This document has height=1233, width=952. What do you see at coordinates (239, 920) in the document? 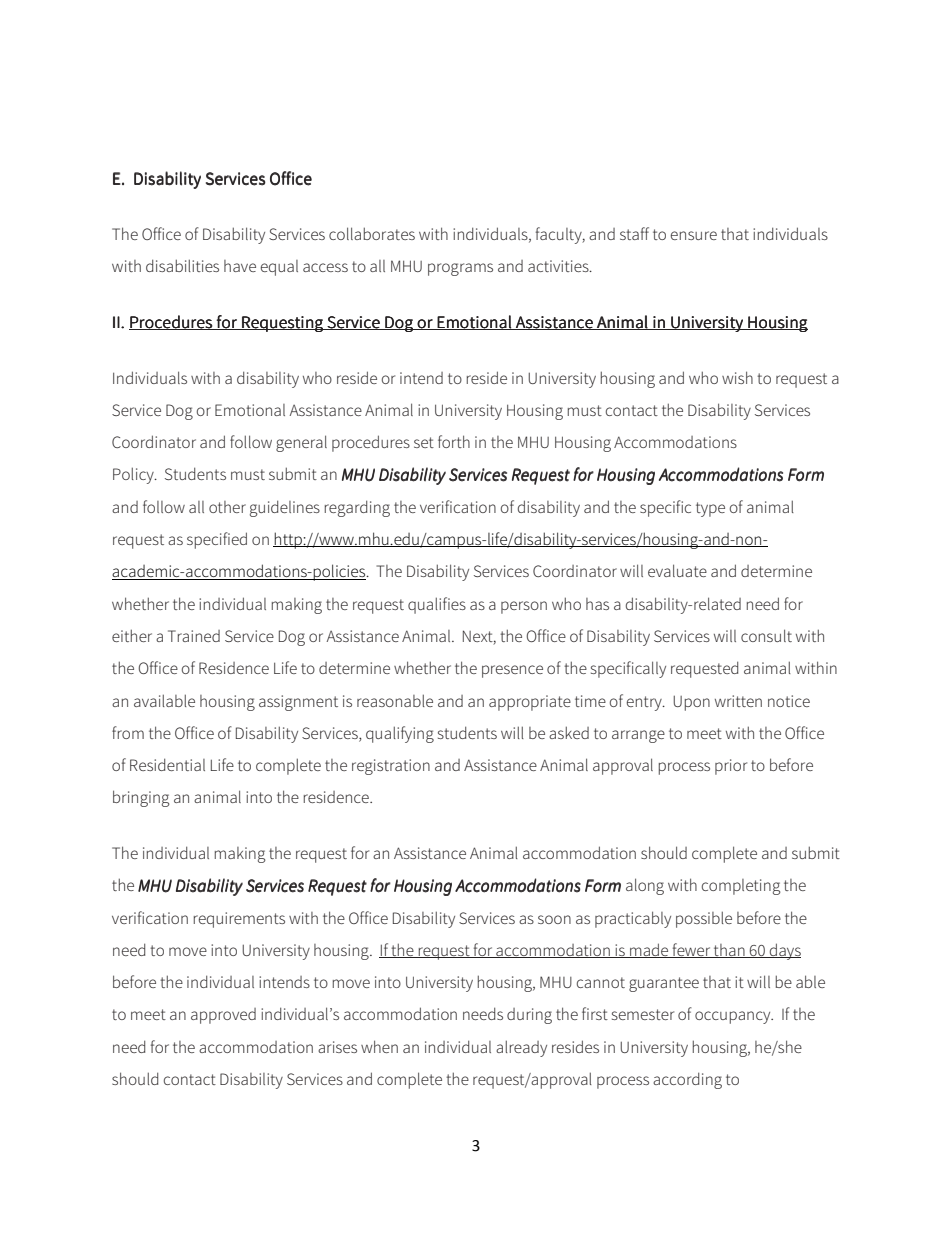
I see `requirements` at bounding box center [239, 920].
